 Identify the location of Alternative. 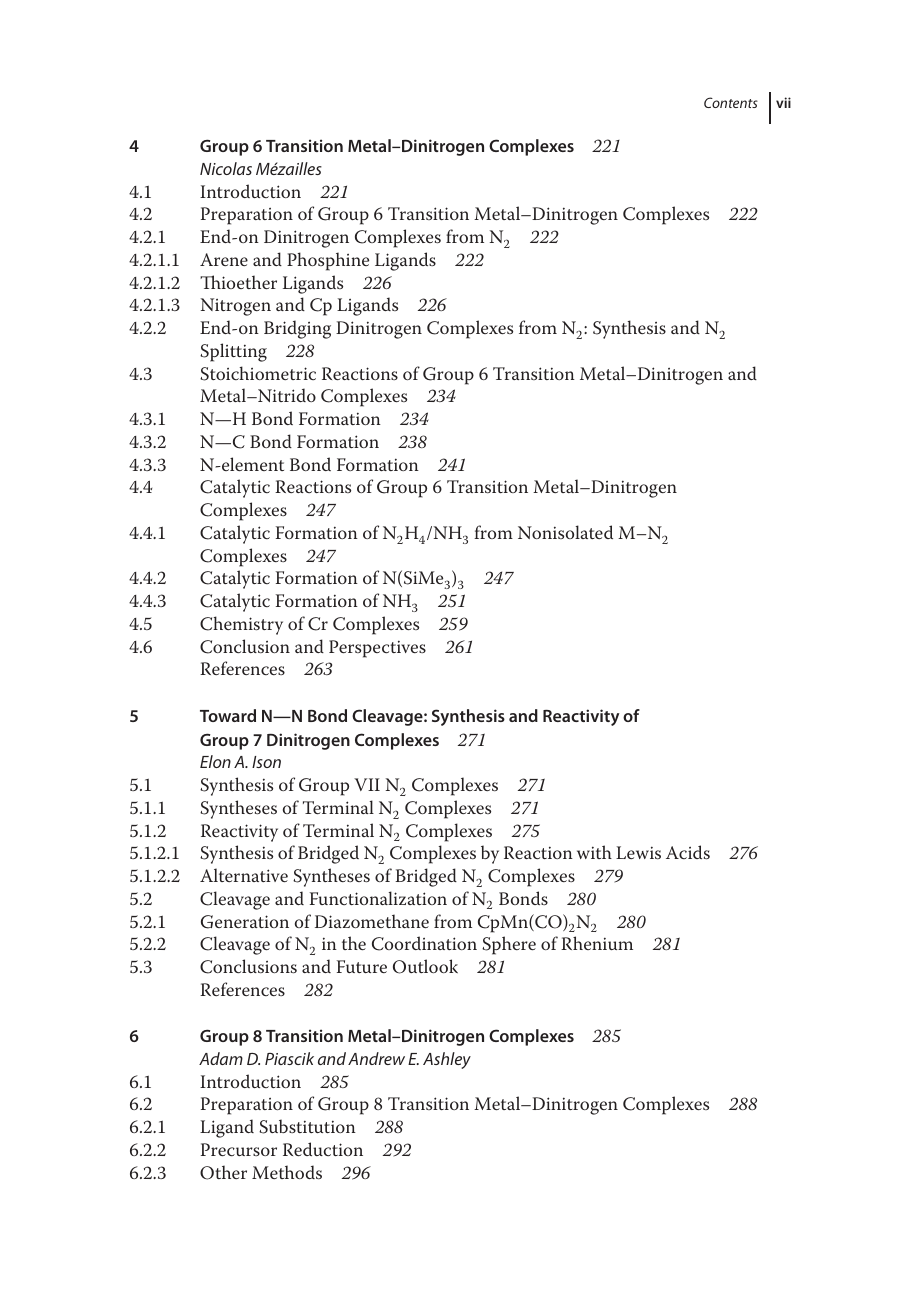
(244, 875).
